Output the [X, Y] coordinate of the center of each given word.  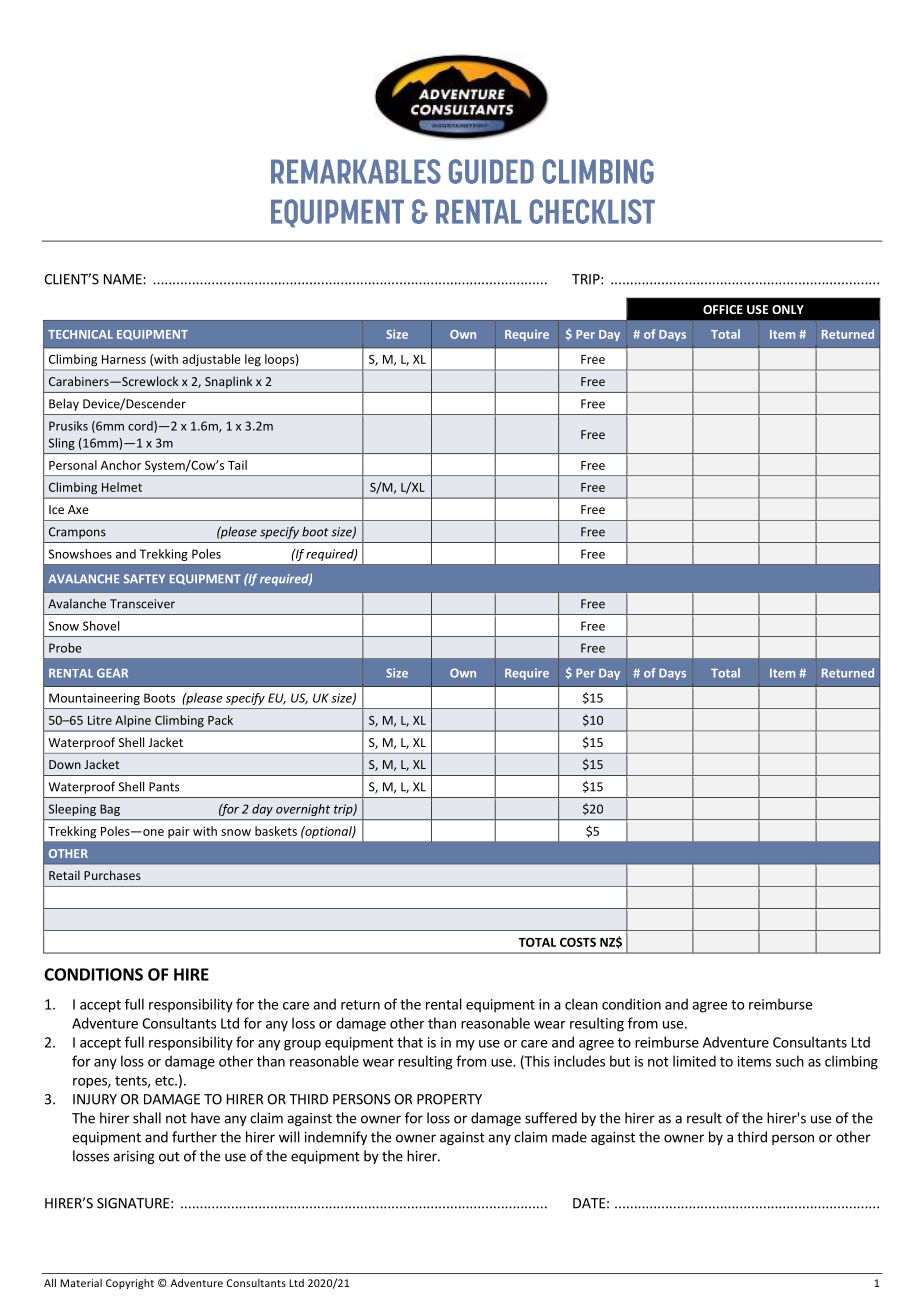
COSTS [578, 942]
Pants [164, 787]
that [410, 1042]
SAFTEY [144, 578]
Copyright [130, 1284]
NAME [124, 279]
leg [253, 360]
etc [165, 1081]
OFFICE [723, 309]
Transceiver [142, 604]
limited [694, 1061]
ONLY [788, 309]
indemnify [336, 1138]
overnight [303, 810]
